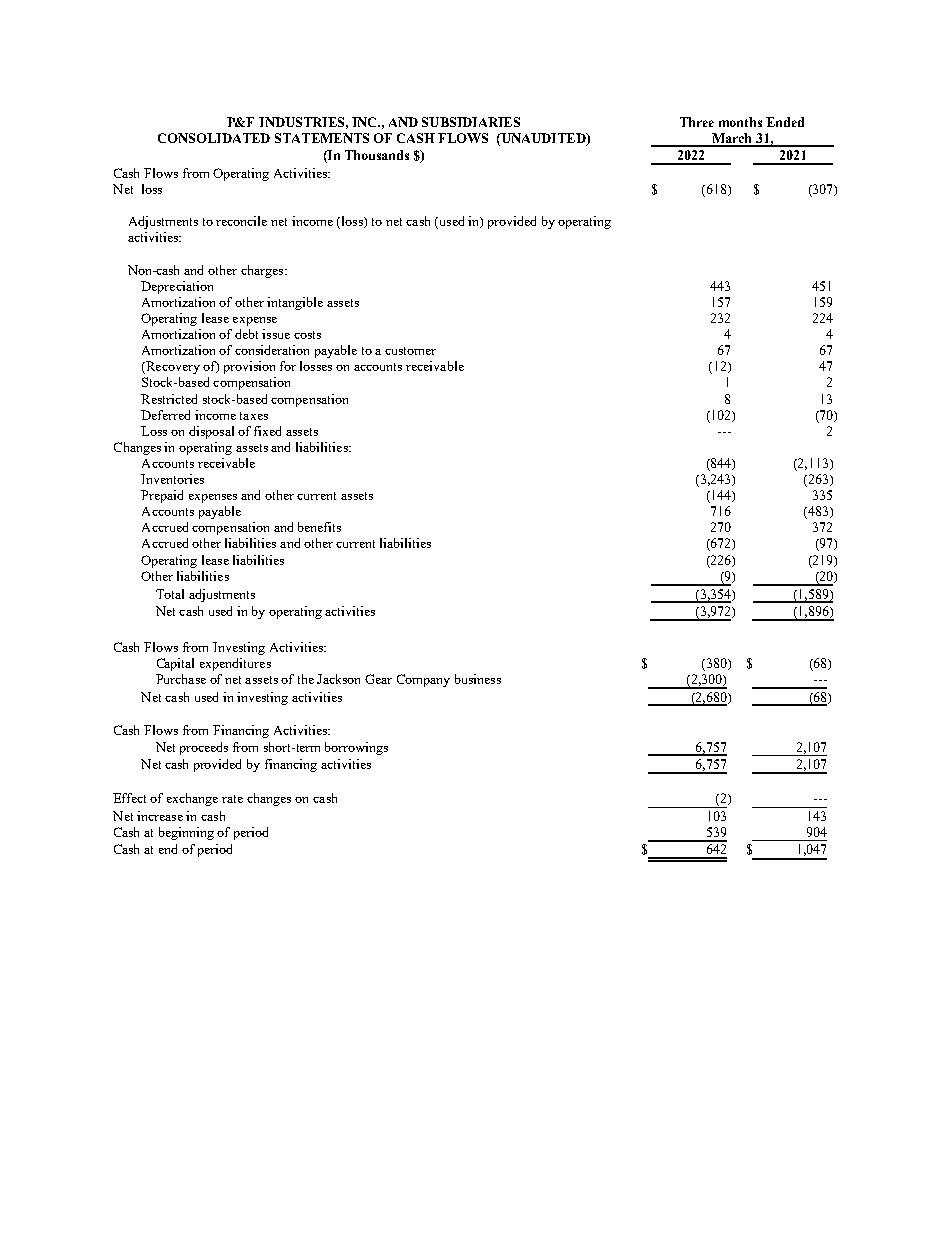 The width and height of the screenshot is (952, 1233). I want to click on SUBSIDIARIES, so click(471, 122).
